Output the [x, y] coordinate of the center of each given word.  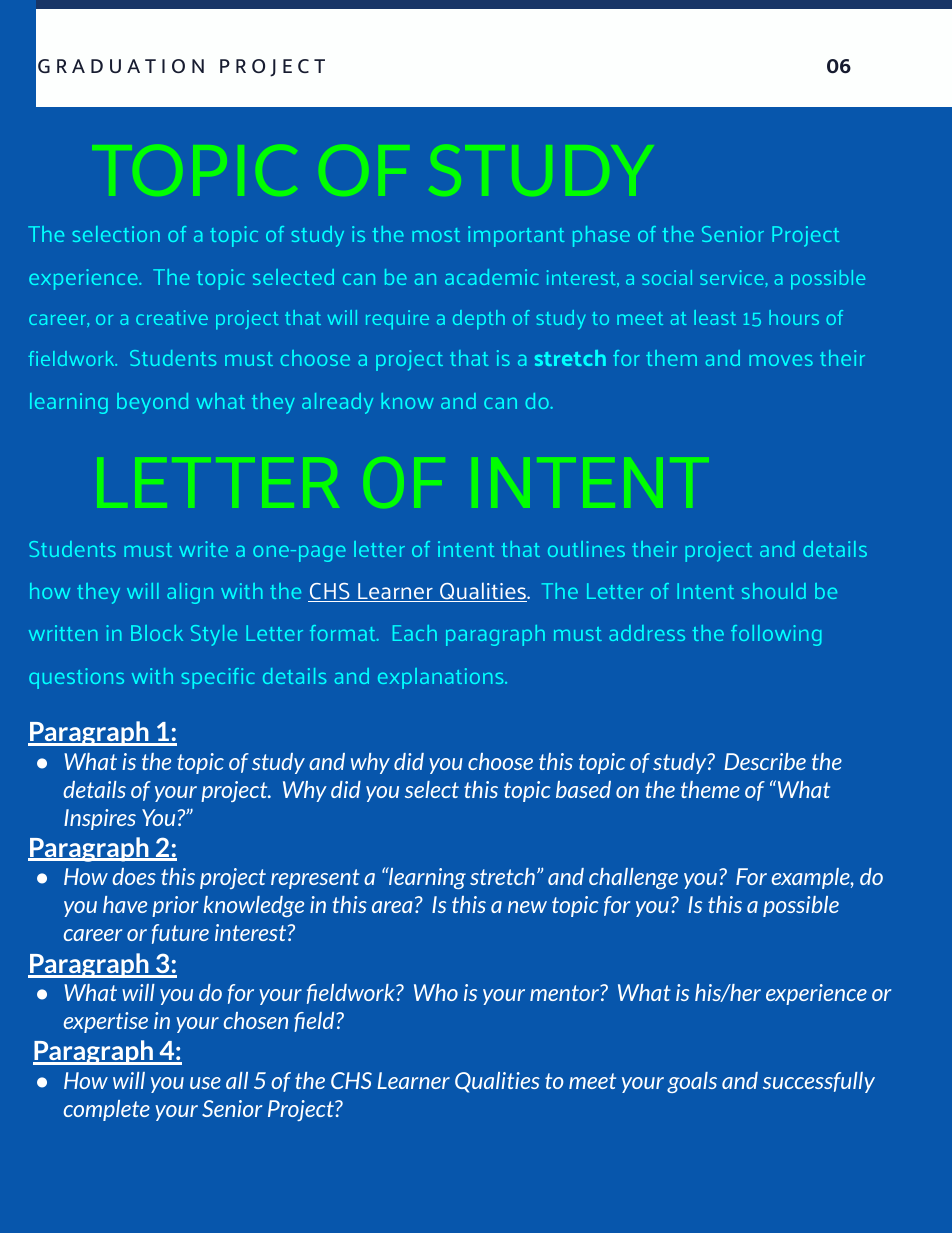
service [732, 277]
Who [436, 992]
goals [692, 1082]
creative [172, 317]
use [205, 1083]
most [436, 235]
